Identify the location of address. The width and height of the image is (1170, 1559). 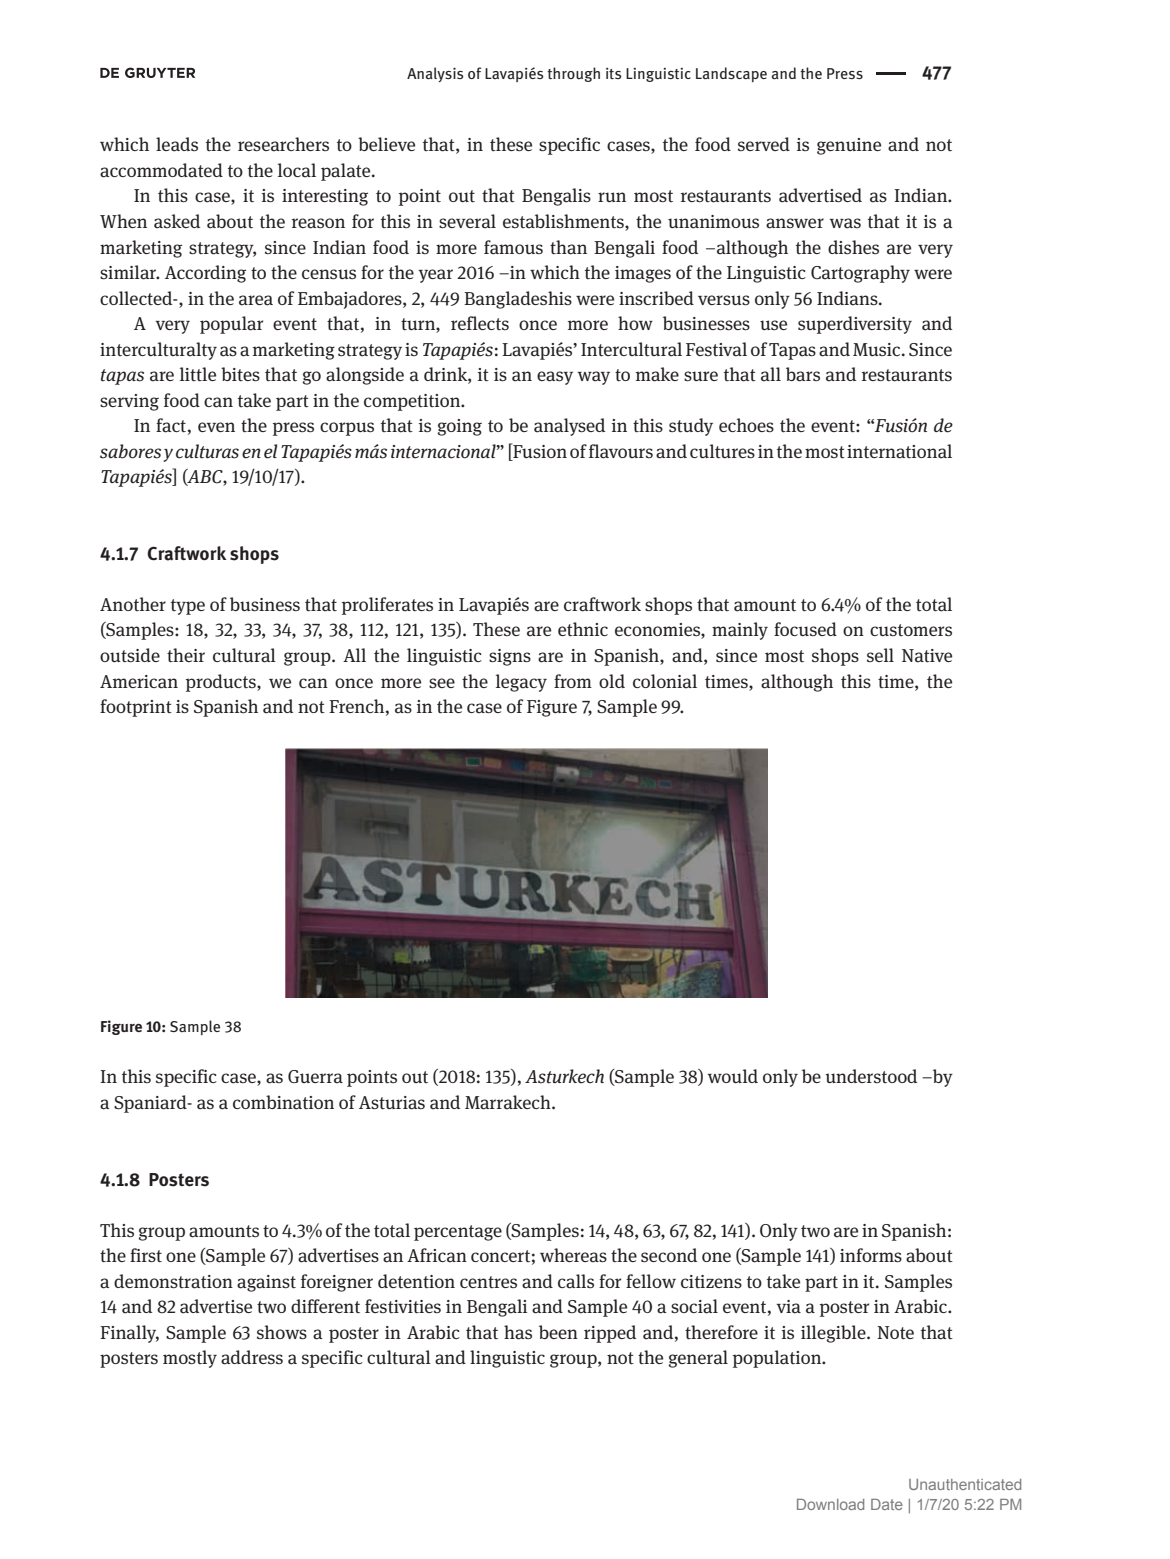
(252, 1357).
